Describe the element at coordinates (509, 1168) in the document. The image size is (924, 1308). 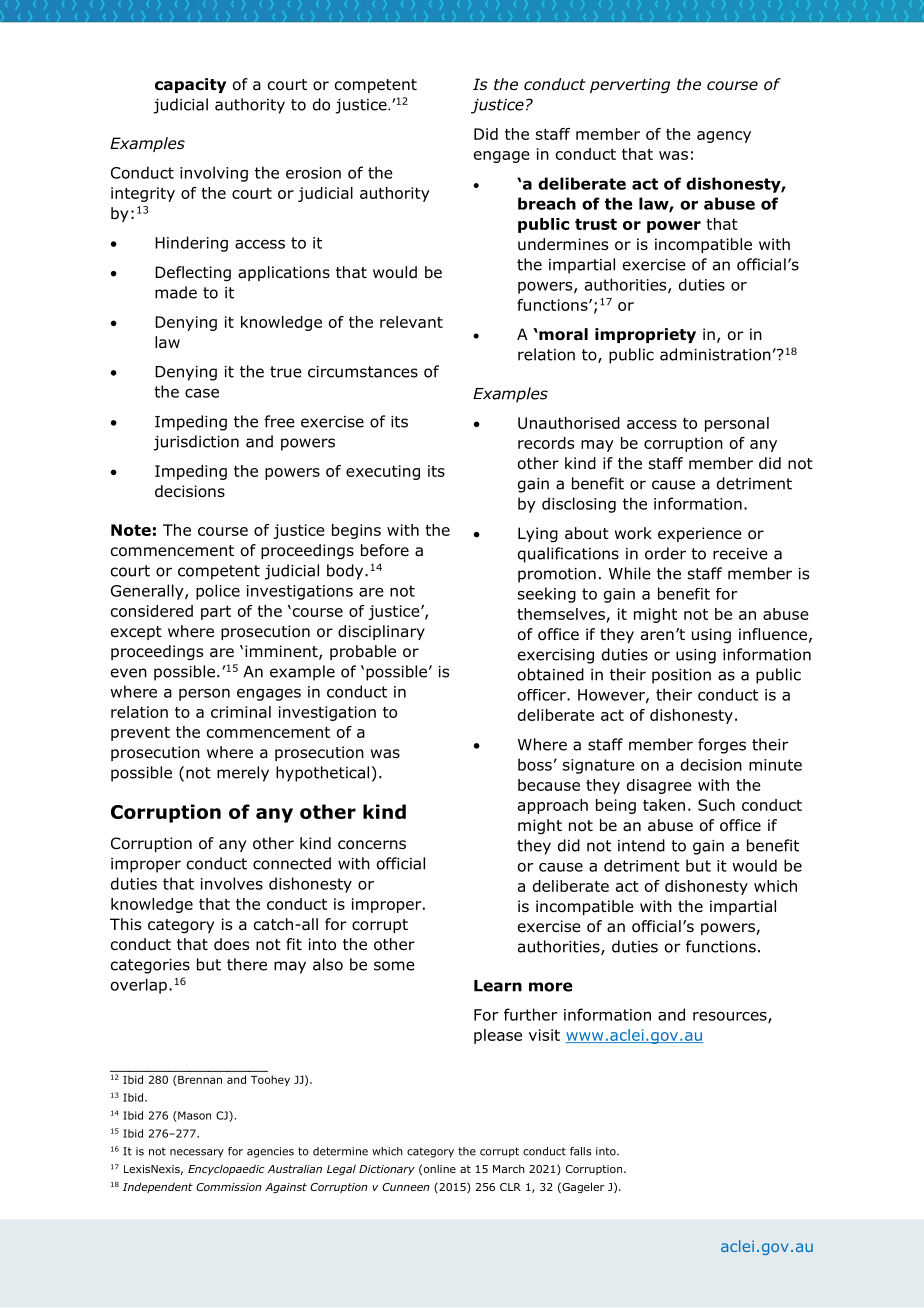
I see `March` at that location.
